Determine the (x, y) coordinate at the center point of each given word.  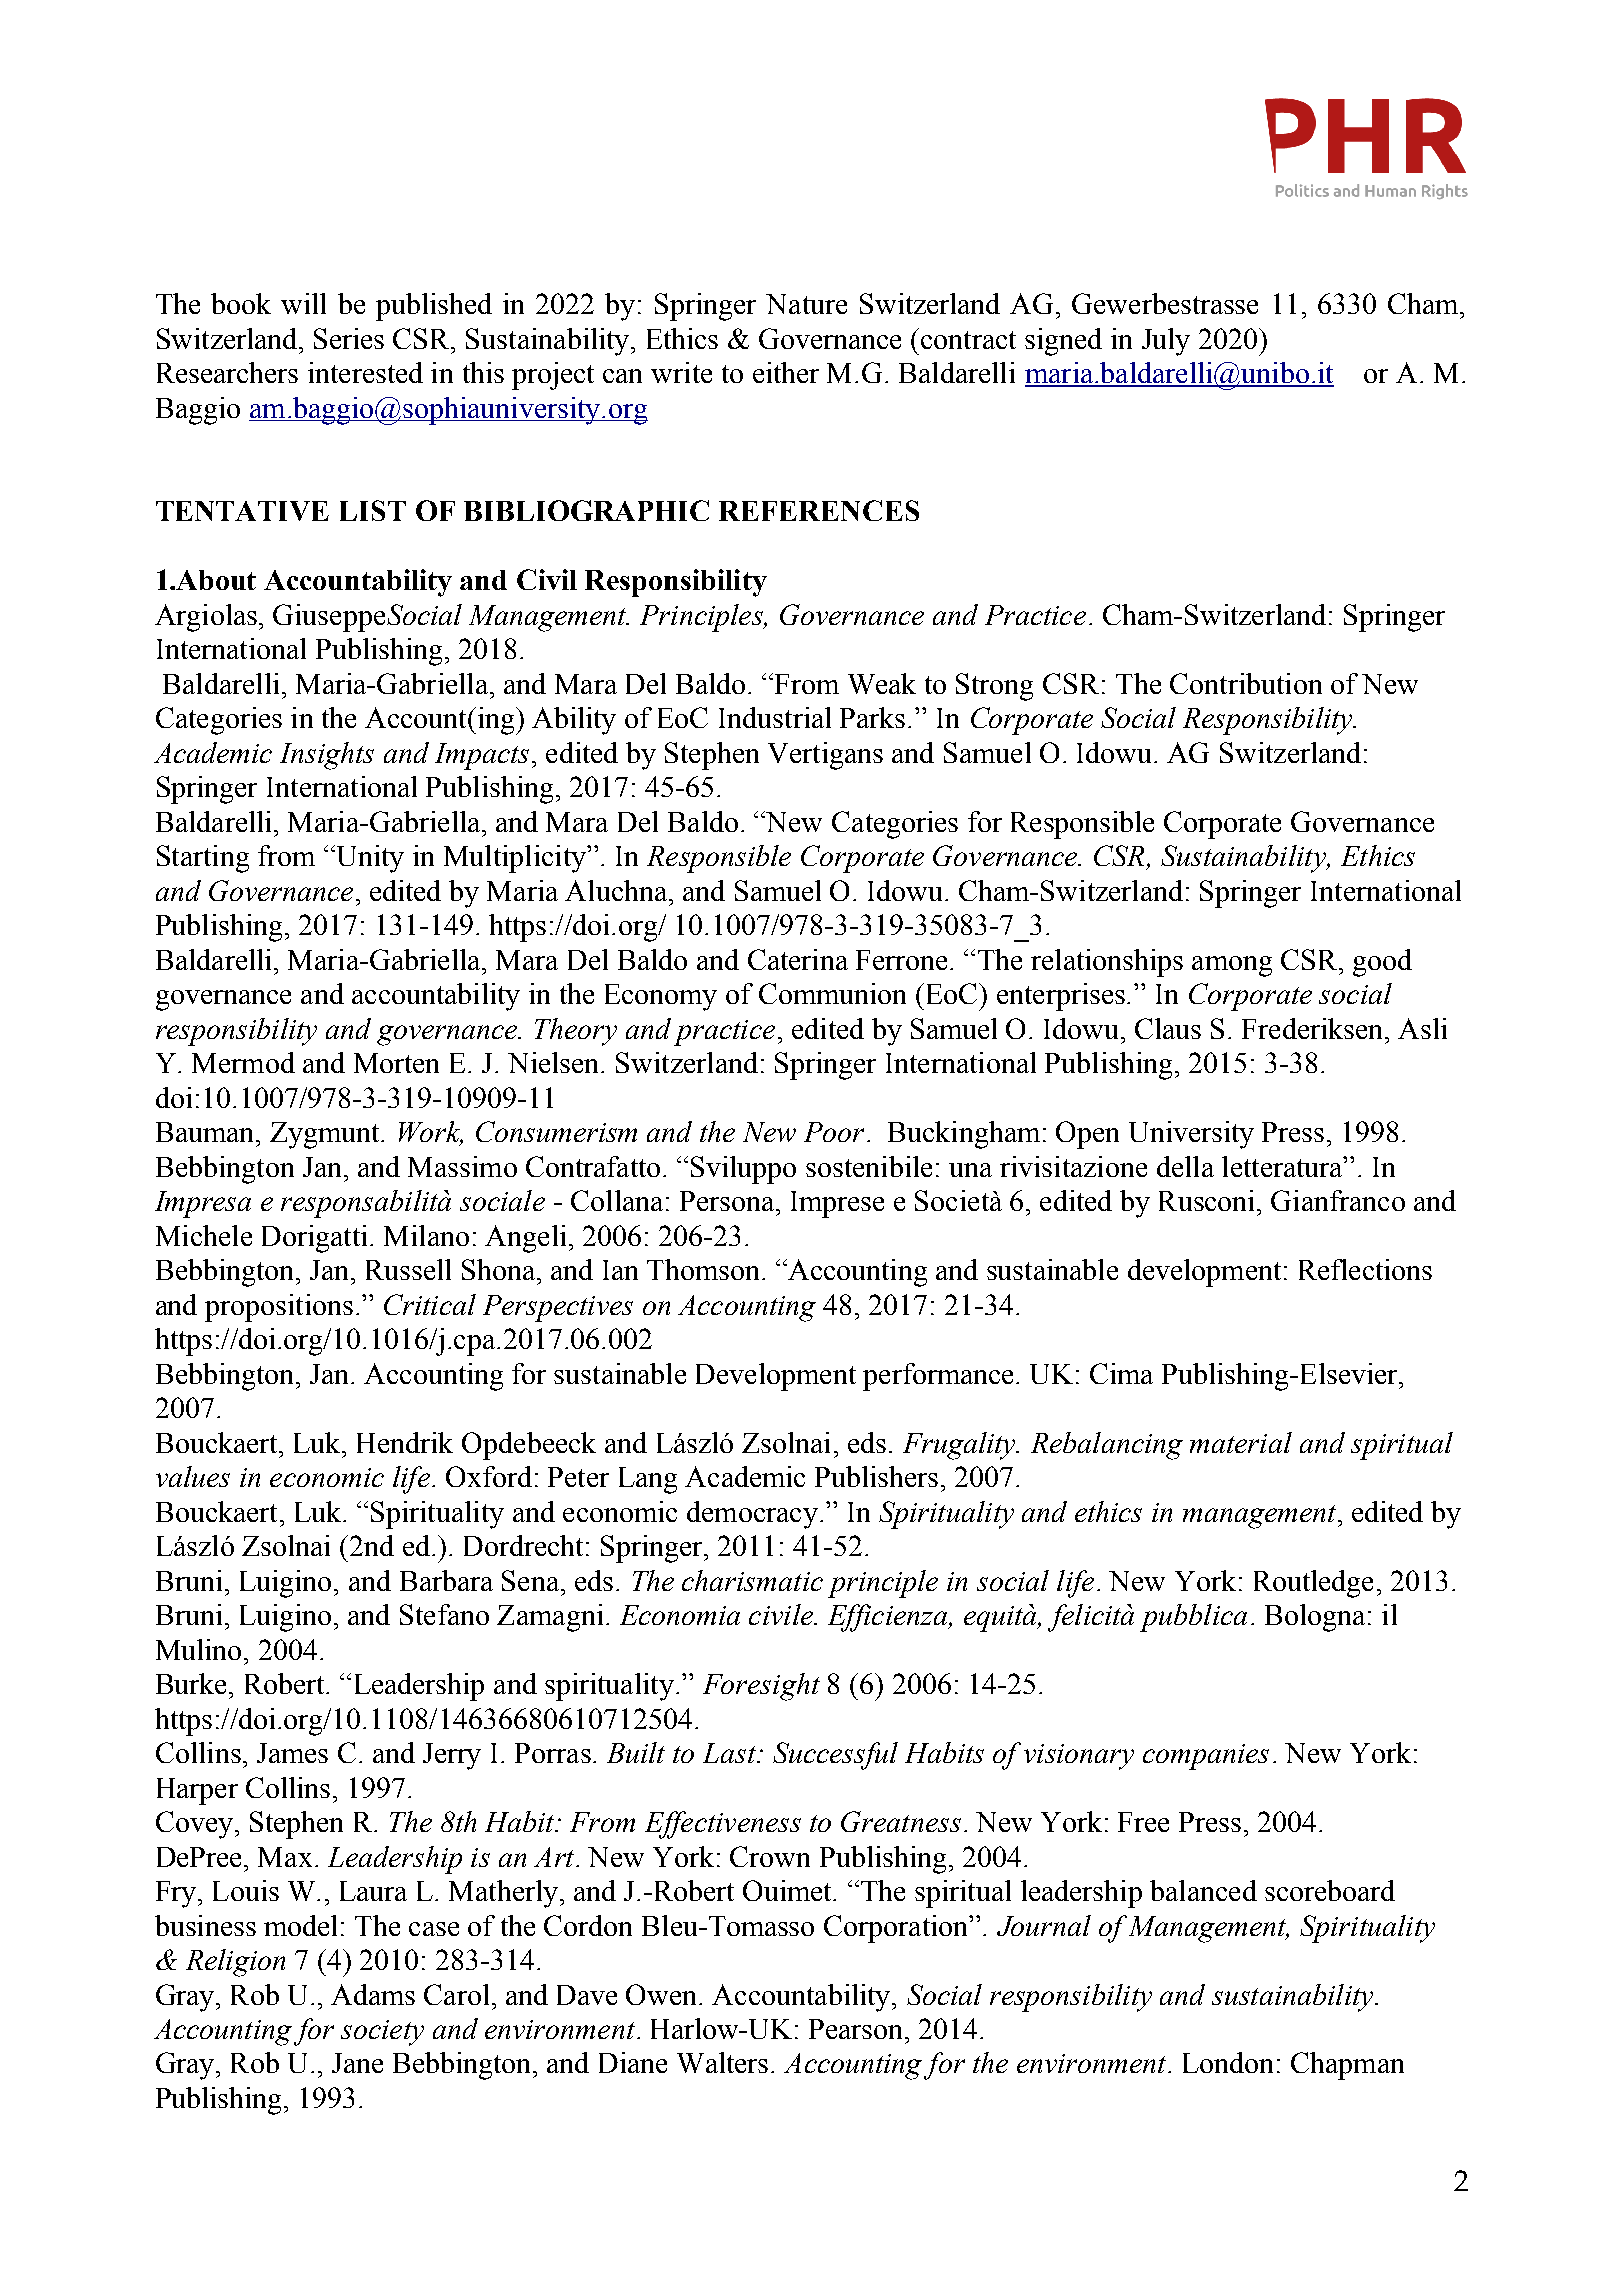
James (292, 1753)
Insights (327, 756)
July (1166, 342)
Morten (396, 1063)
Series (349, 338)
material (1241, 1442)
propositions (279, 1308)
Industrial (775, 717)
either (786, 372)
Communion (832, 993)
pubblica (1193, 1618)
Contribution (1246, 683)
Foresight (761, 1687)
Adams (373, 1994)
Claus (1168, 1028)
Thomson (703, 1269)
